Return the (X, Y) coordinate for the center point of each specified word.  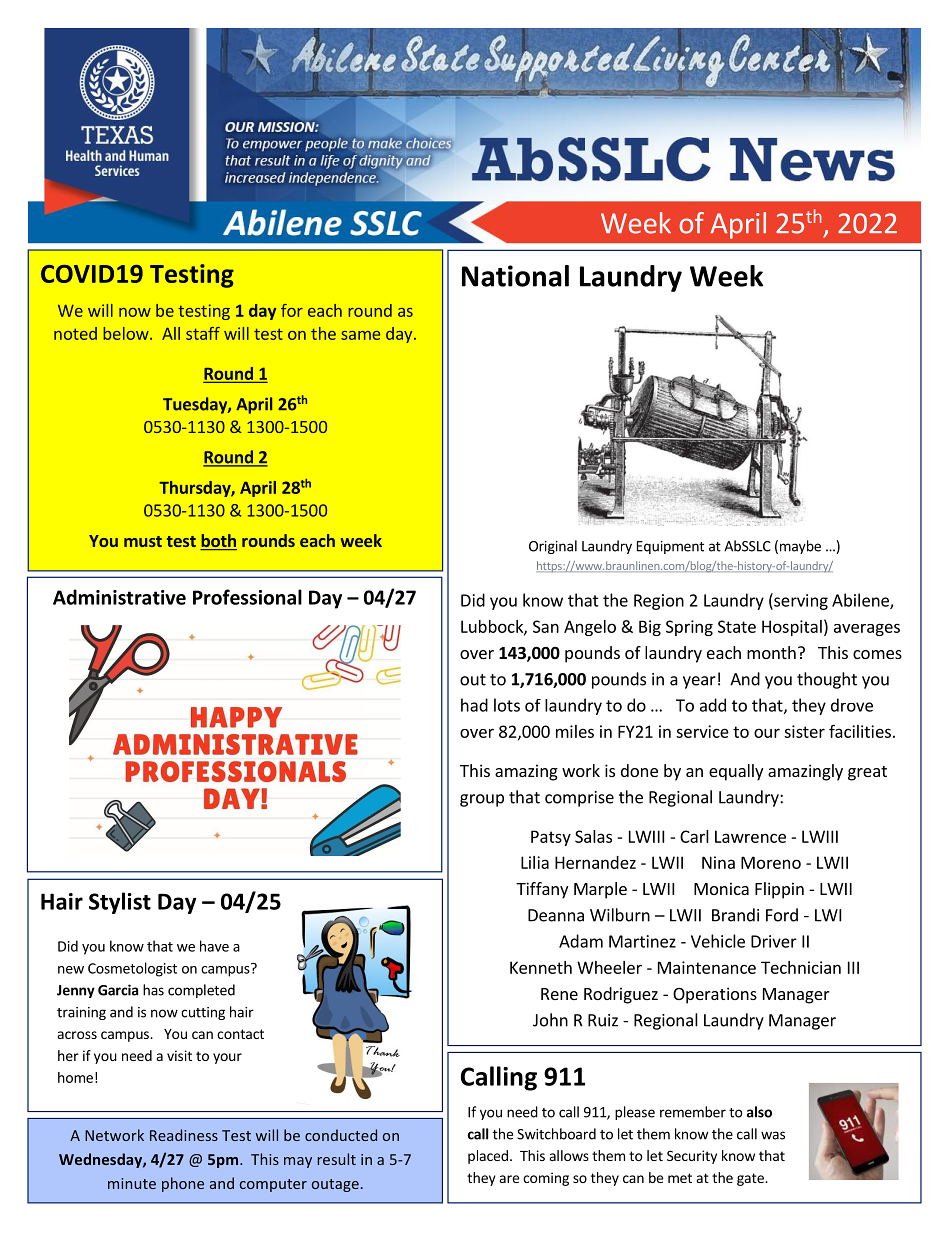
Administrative (119, 597)
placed (488, 1157)
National (515, 276)
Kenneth (541, 967)
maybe (800, 547)
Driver (774, 941)
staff (203, 333)
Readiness (184, 1135)
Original (553, 547)
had (474, 705)
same (360, 335)
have (214, 946)
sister (804, 731)
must (143, 541)
